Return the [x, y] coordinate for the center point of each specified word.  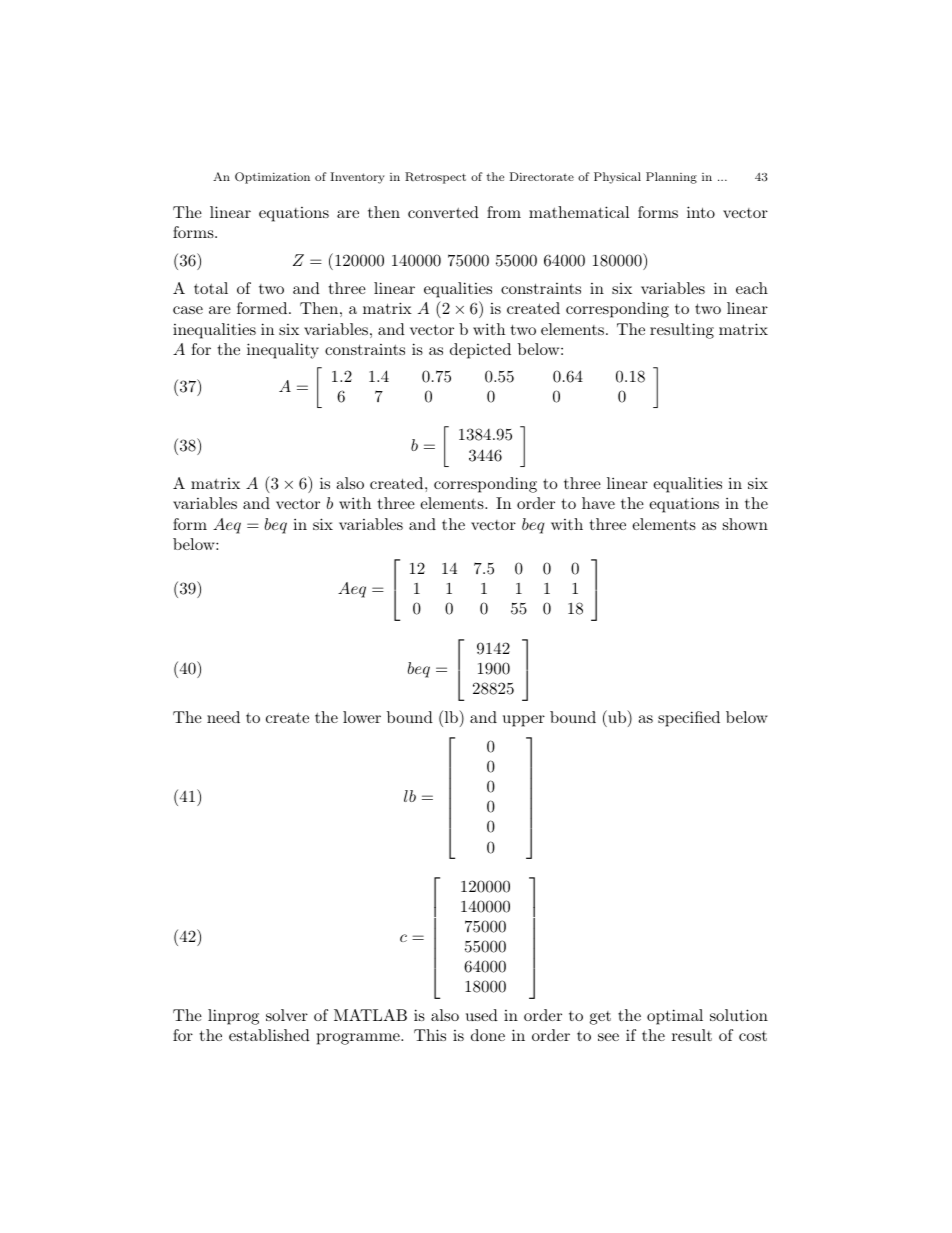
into [701, 212]
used [482, 1015]
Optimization [272, 178]
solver [287, 1015]
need [223, 717]
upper [524, 721]
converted [443, 212]
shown [745, 524]
